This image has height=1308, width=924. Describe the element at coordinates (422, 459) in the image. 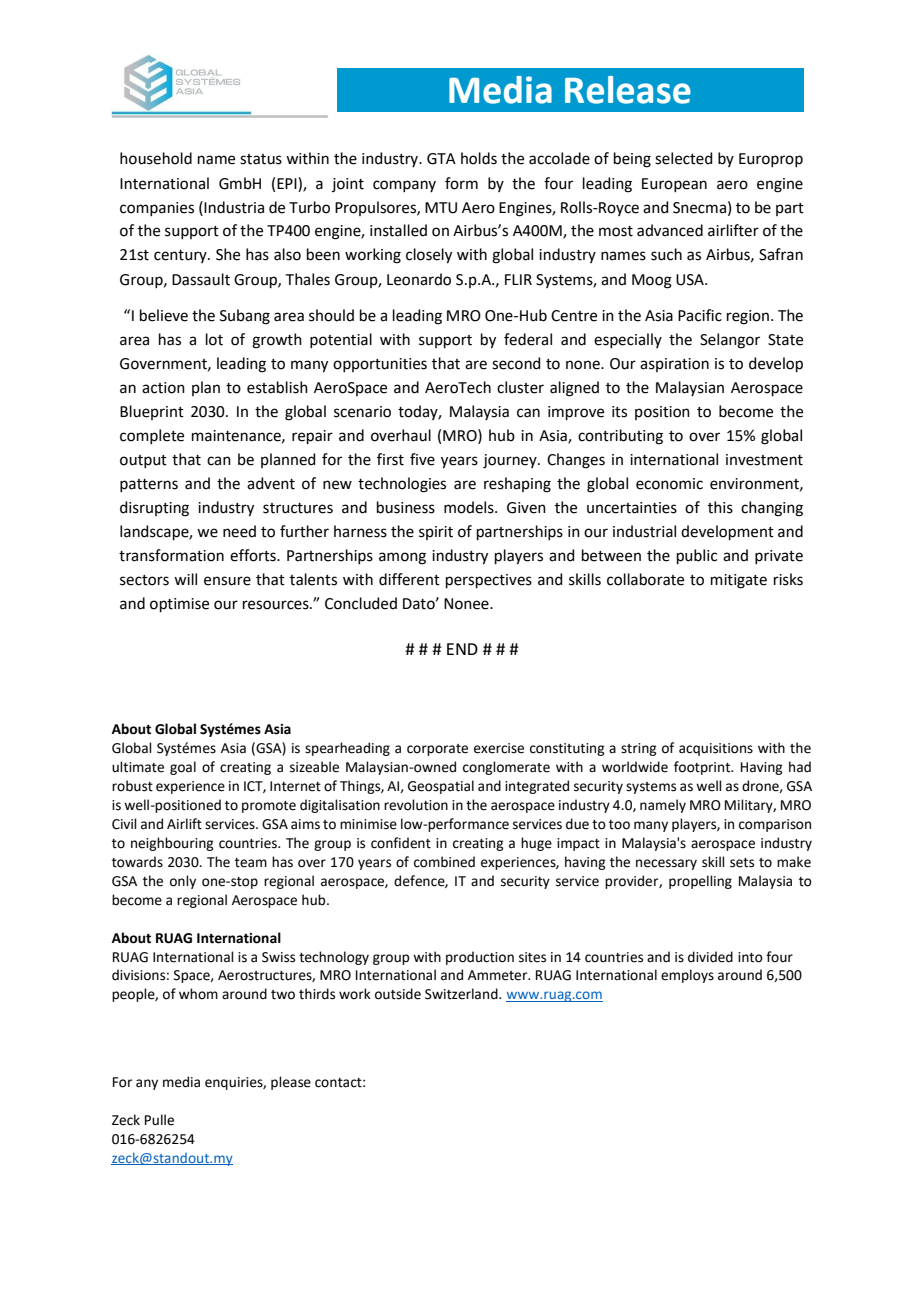

I see `five` at that location.
